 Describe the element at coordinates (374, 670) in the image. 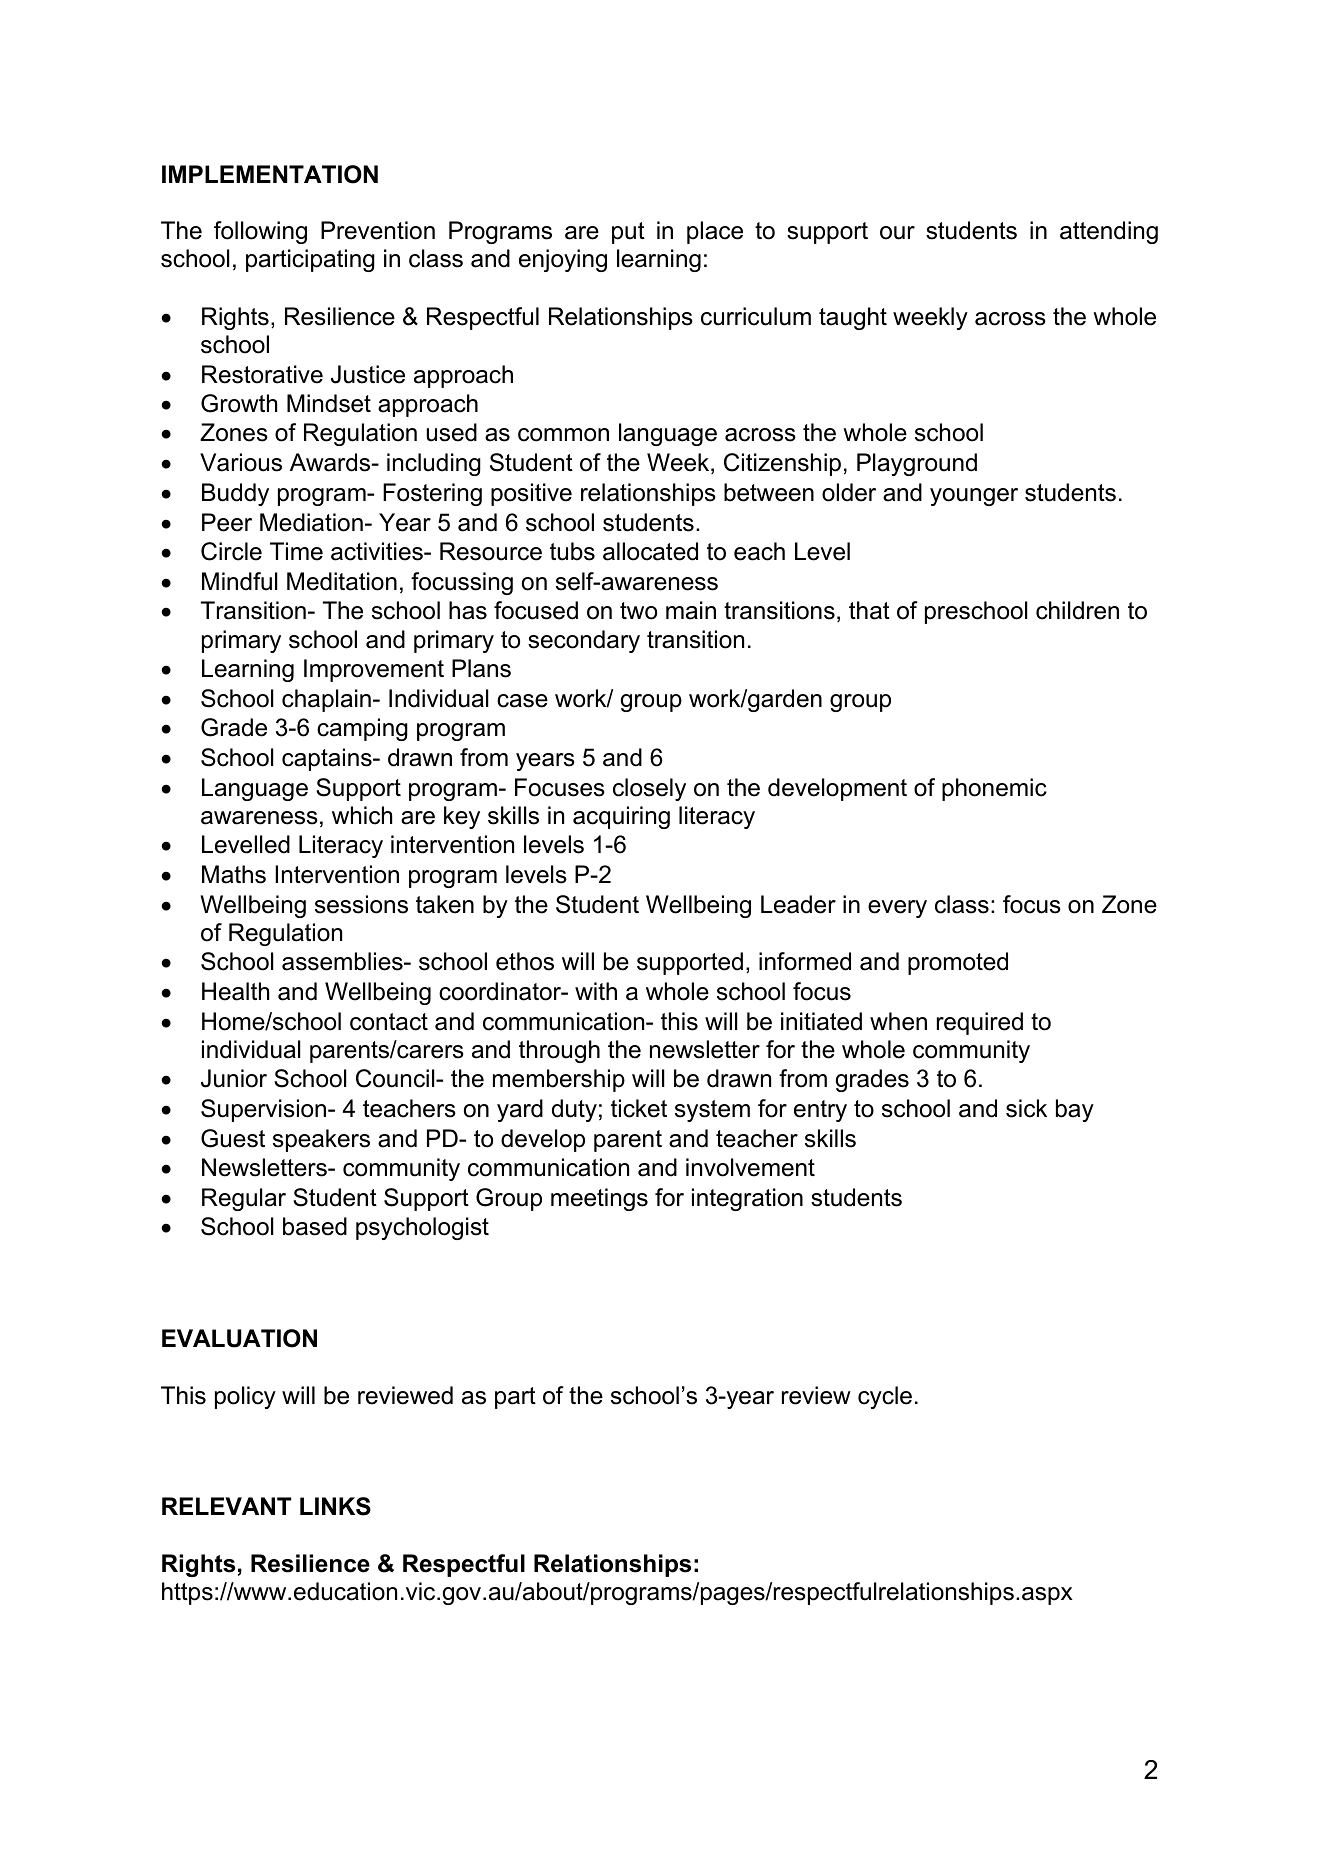

I see `Improvement` at that location.
